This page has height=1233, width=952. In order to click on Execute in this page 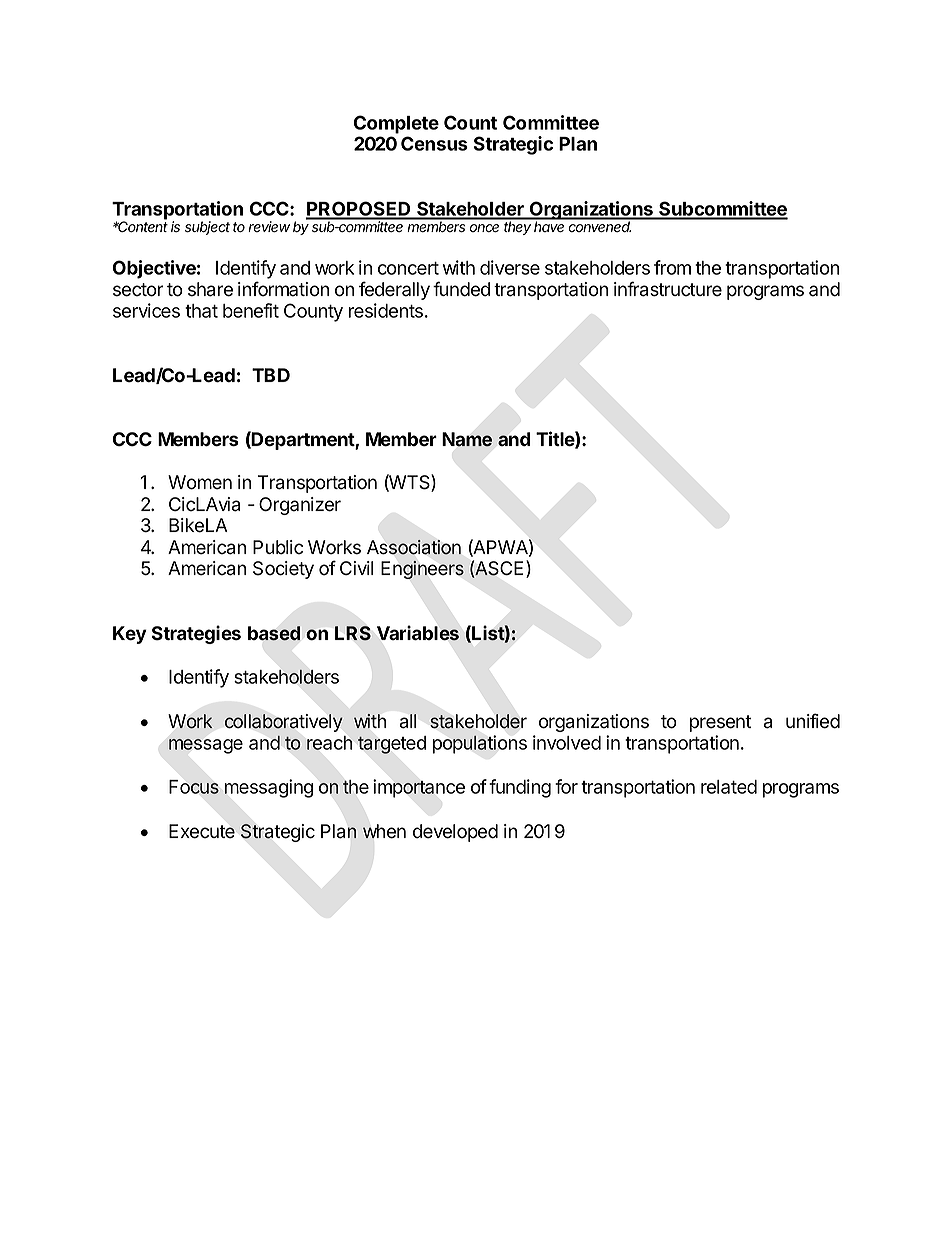, I will do `click(202, 831)`.
